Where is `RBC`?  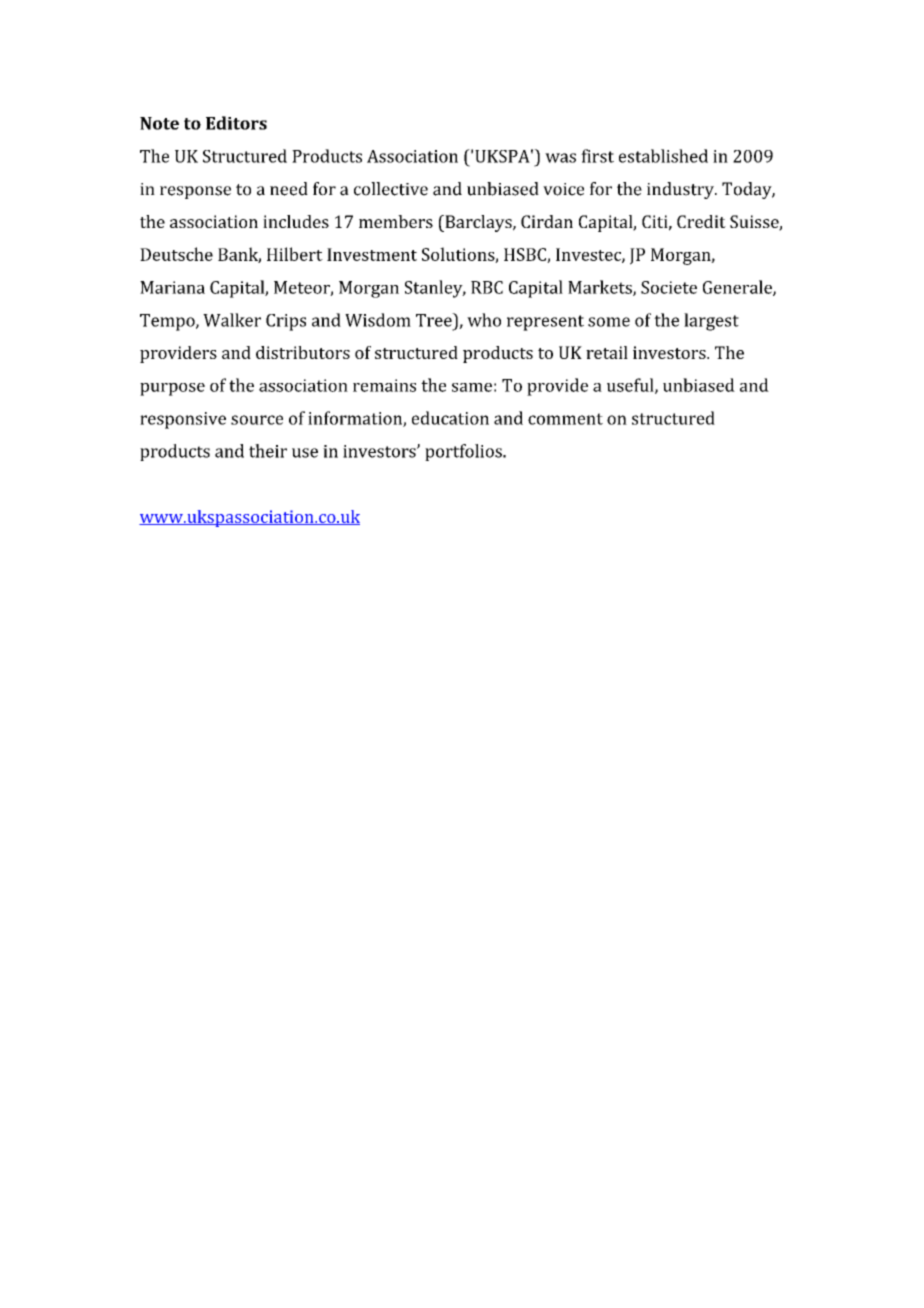 RBC is located at coordinates (487, 287).
